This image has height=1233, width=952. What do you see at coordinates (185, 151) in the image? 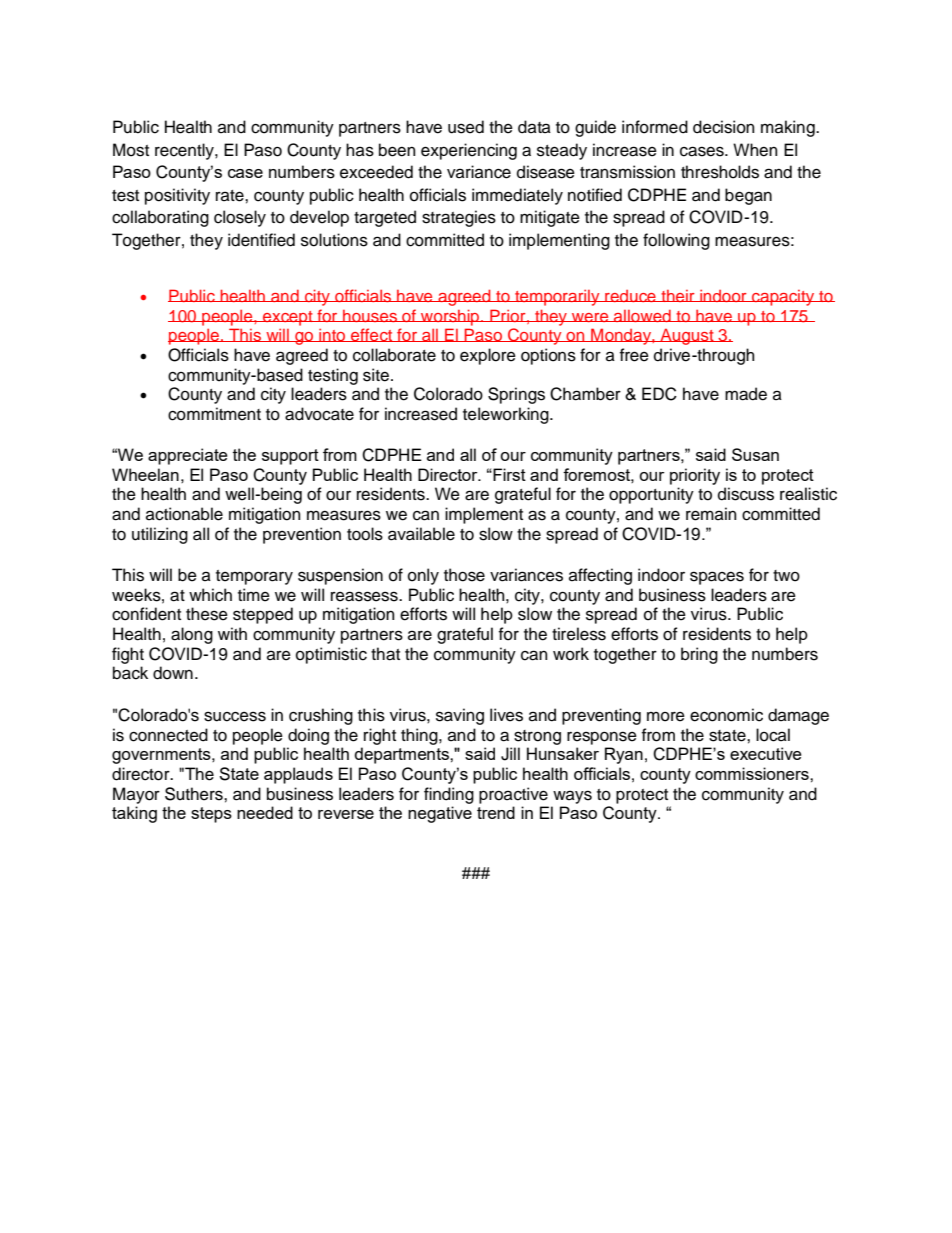
I see `recently` at bounding box center [185, 151].
